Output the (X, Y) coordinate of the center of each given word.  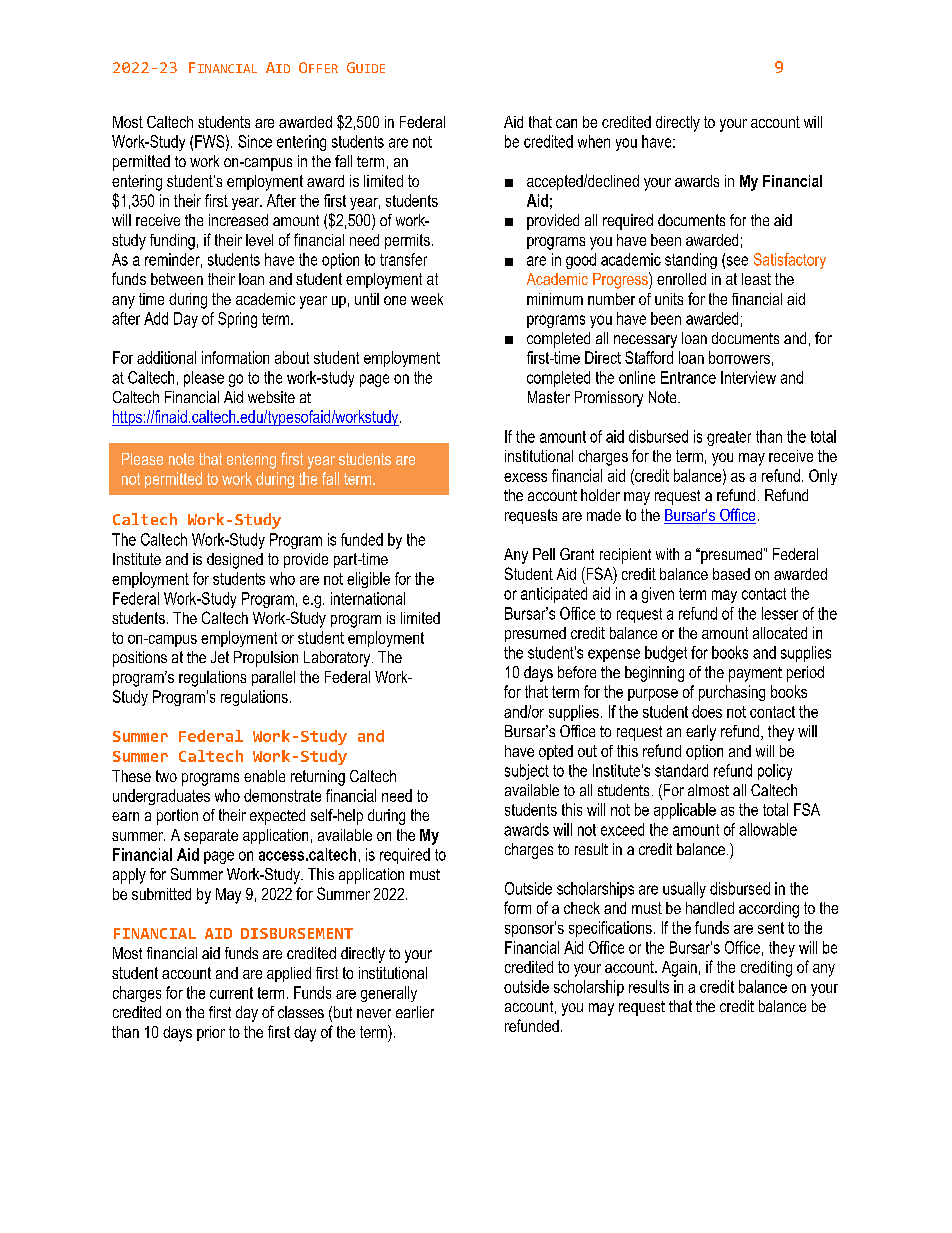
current (231, 993)
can (566, 123)
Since (255, 141)
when (594, 141)
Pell (544, 554)
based (731, 574)
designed (235, 561)
